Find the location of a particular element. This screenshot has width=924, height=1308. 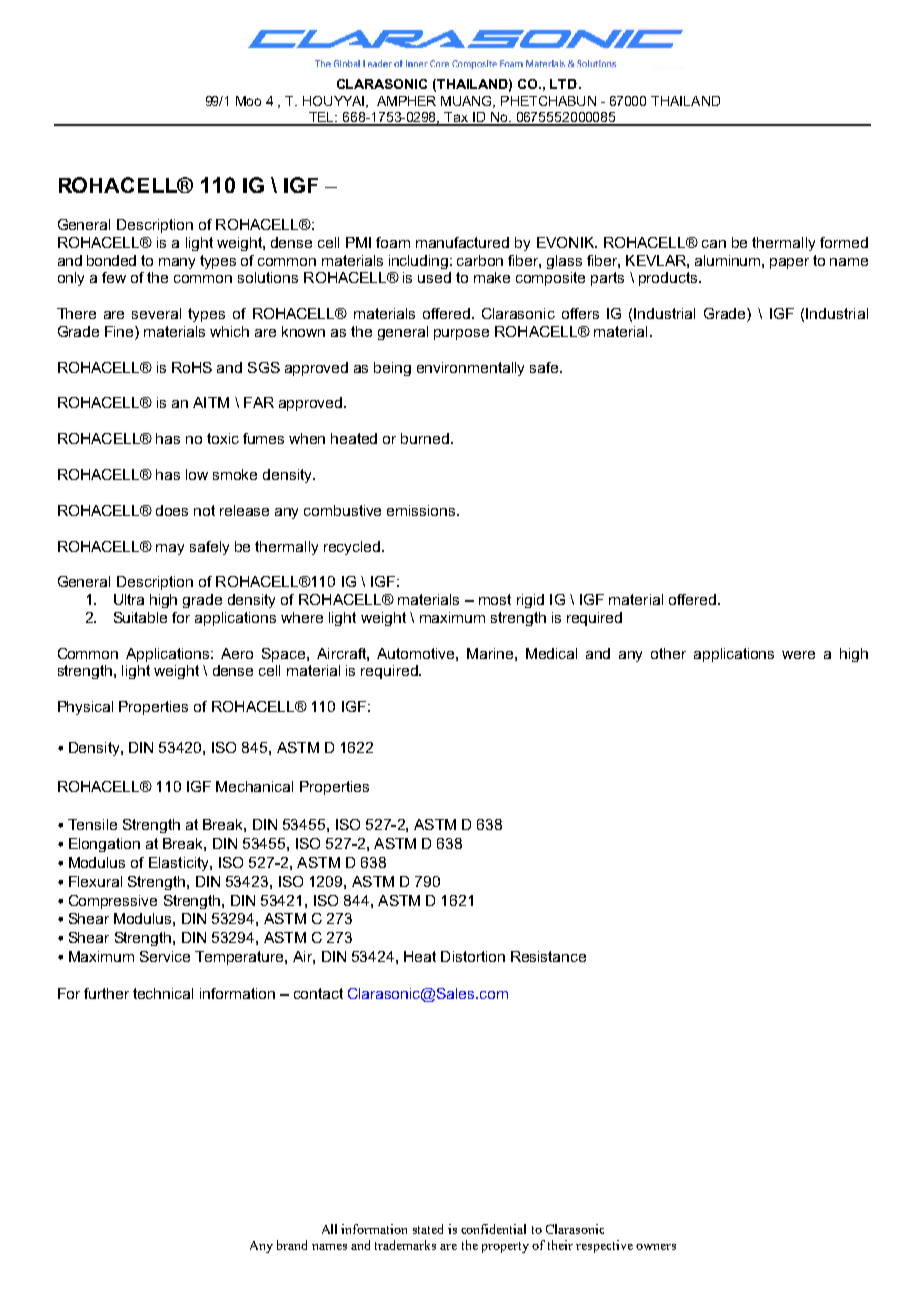

Suitable is located at coordinates (140, 617).
